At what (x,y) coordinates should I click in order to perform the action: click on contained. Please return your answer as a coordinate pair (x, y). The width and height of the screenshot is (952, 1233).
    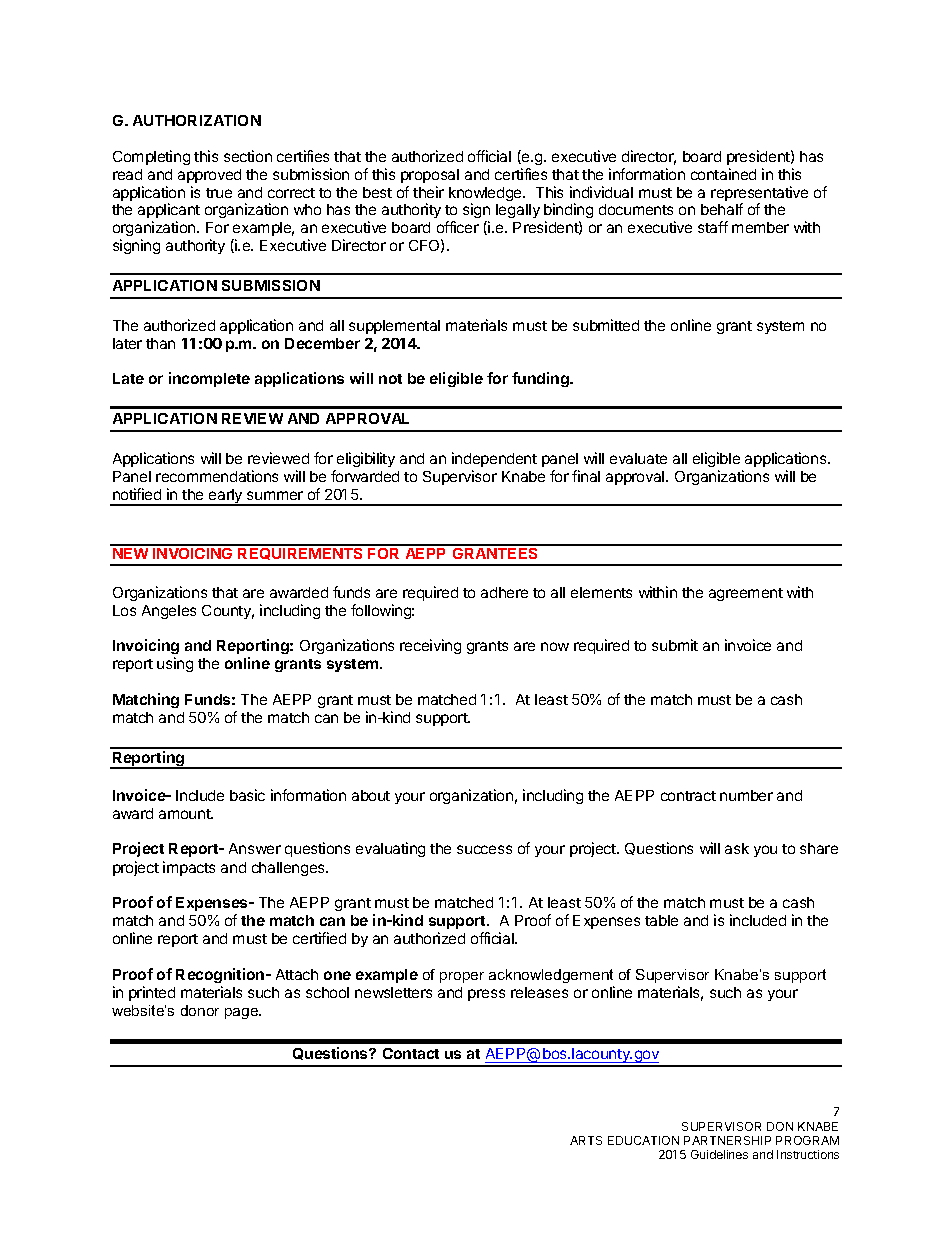
    Looking at the image, I should click on (723, 174).
